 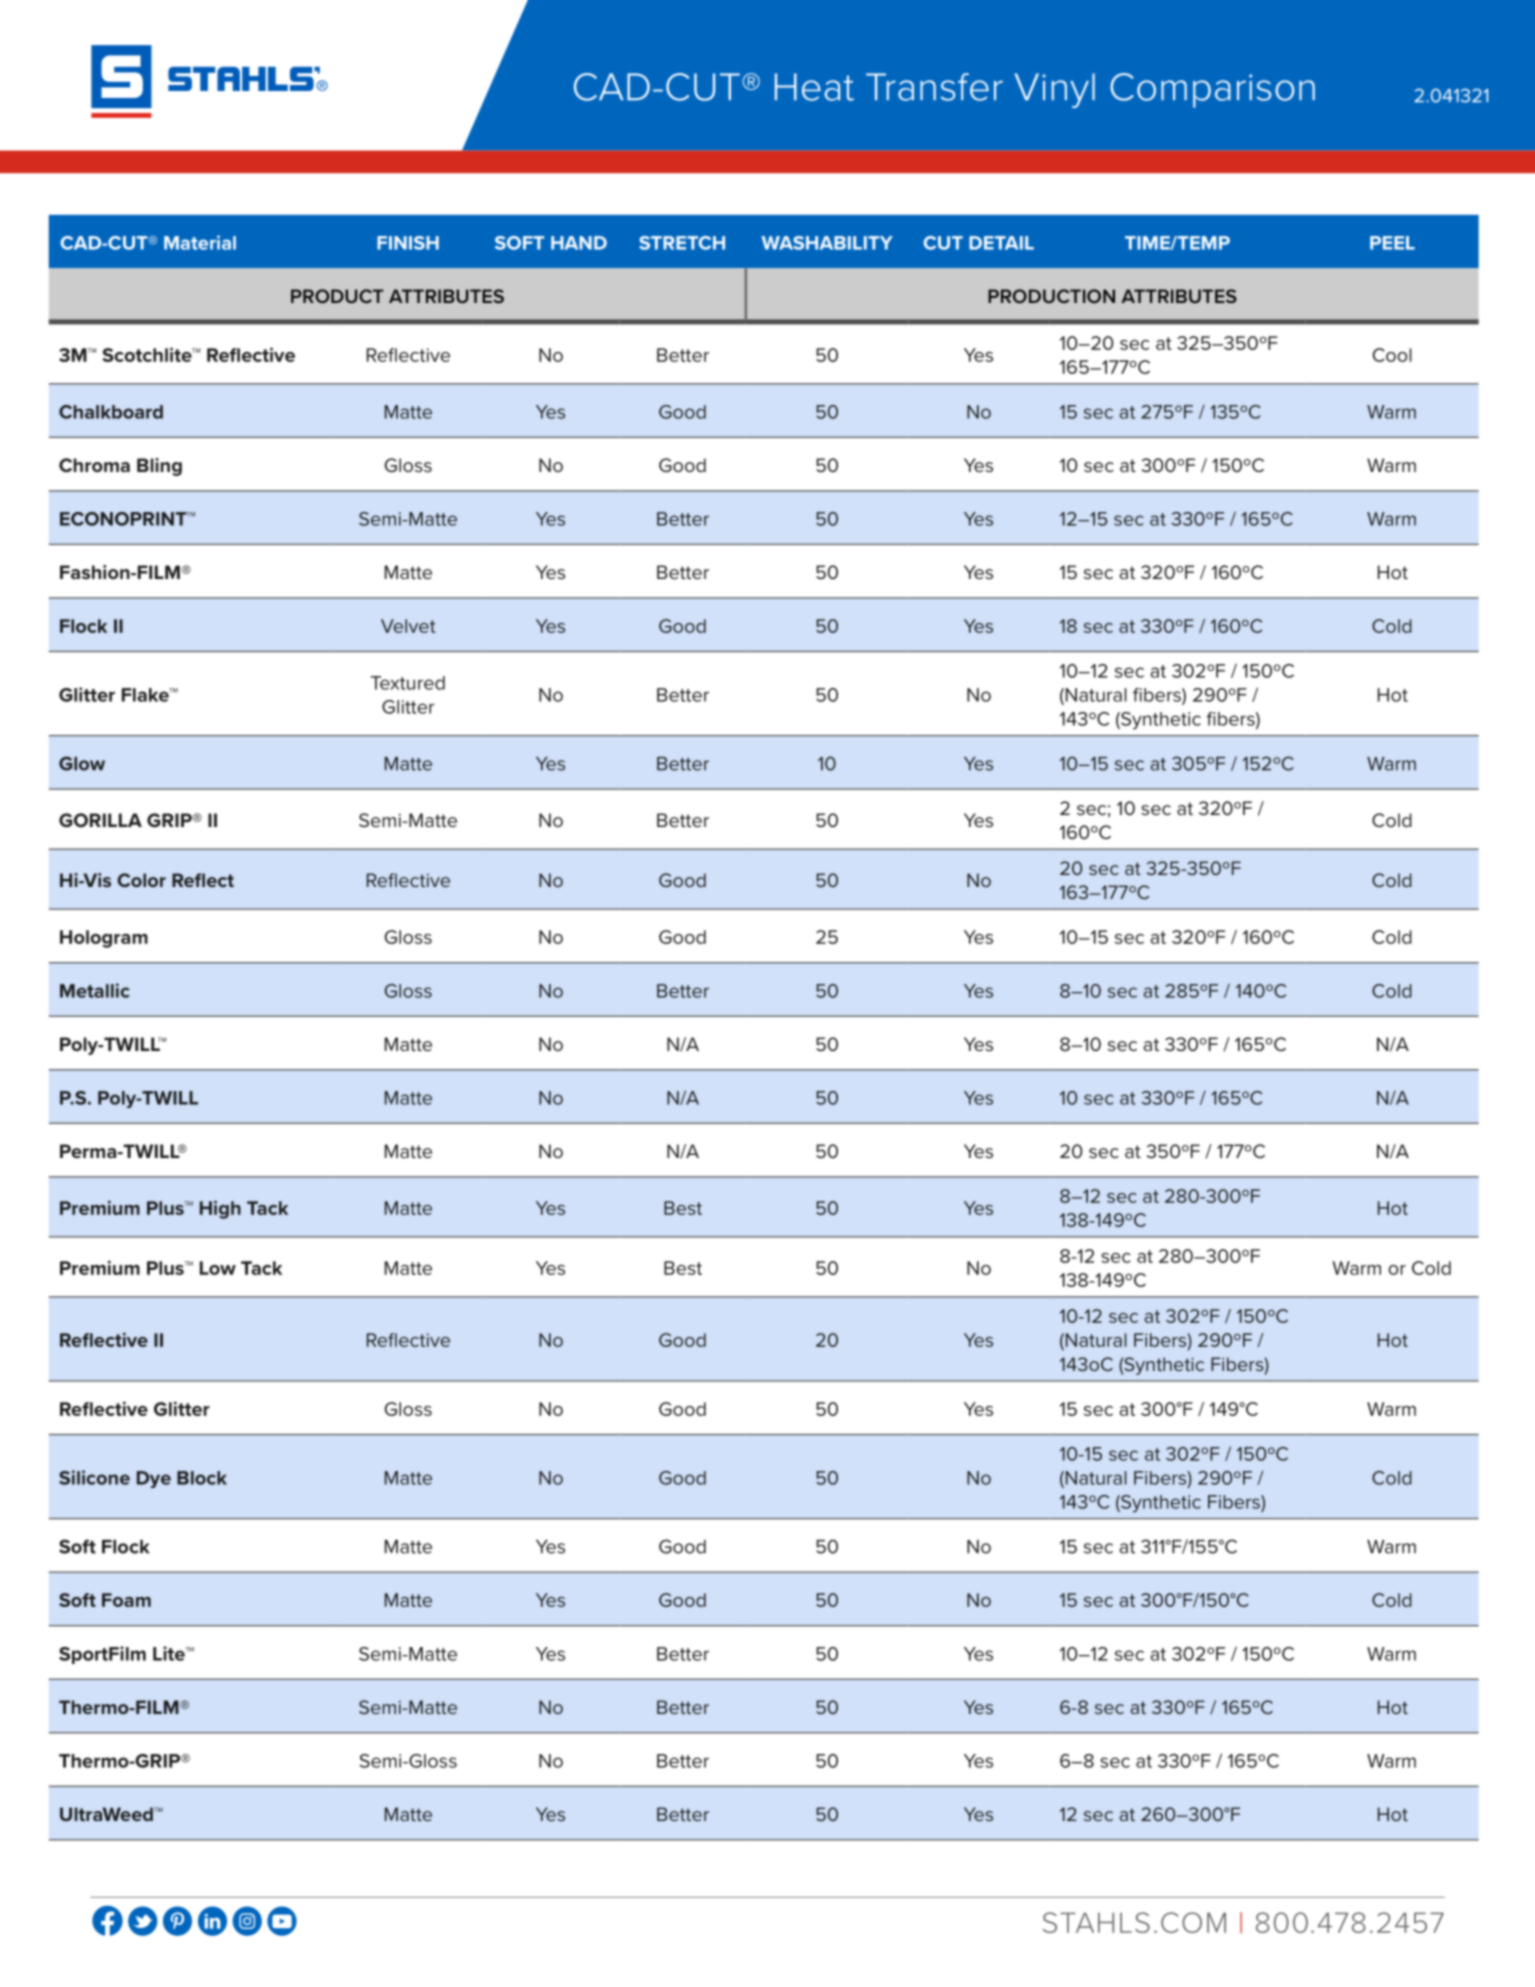 What do you see at coordinates (814, 87) in the document?
I see `Heat` at bounding box center [814, 87].
